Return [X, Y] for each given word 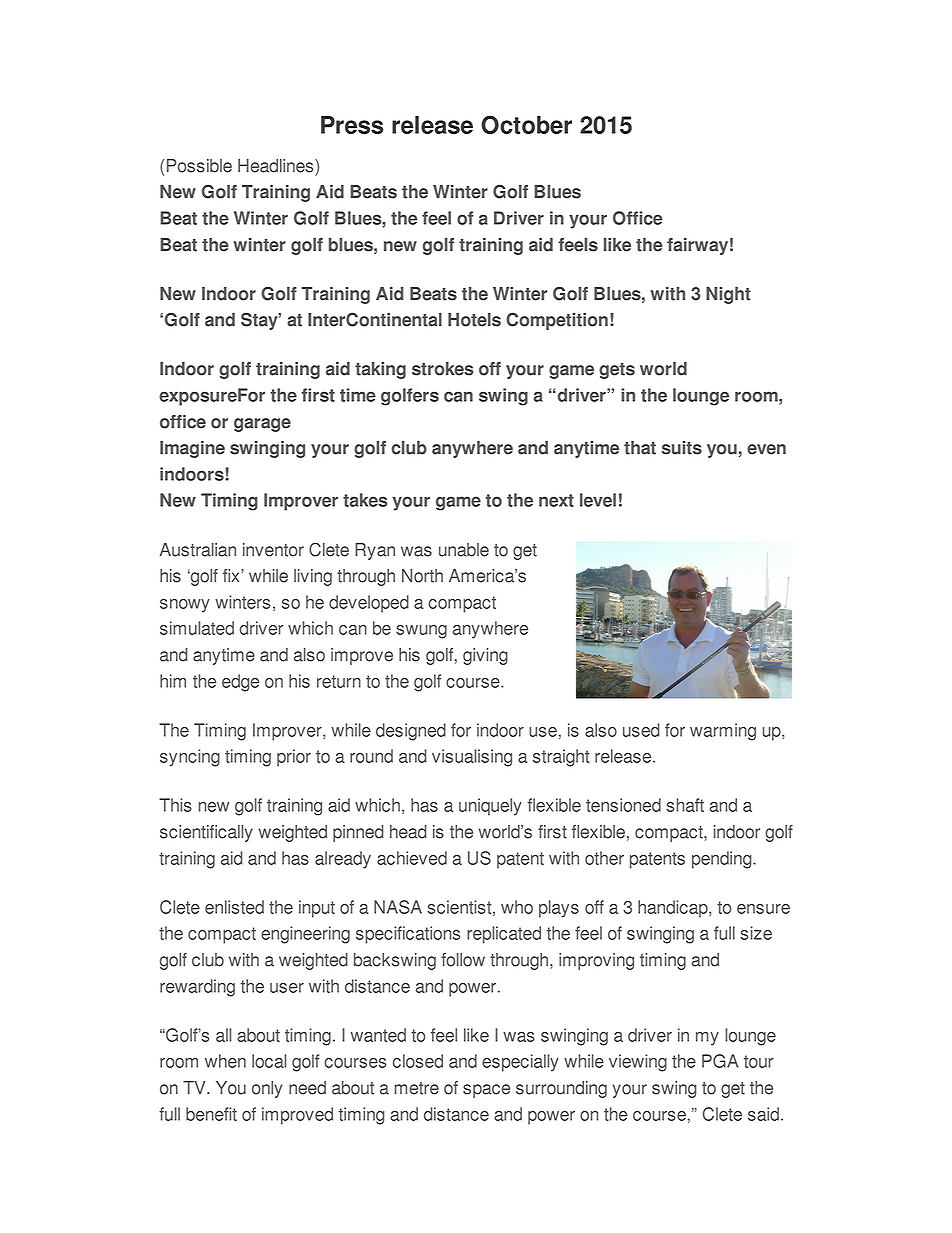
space [486, 1091]
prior [294, 758]
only [267, 1089]
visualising [472, 758]
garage [262, 425]
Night [728, 295]
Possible [199, 166]
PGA [720, 1061]
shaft [685, 805]
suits [682, 448]
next [556, 500]
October [526, 124]
